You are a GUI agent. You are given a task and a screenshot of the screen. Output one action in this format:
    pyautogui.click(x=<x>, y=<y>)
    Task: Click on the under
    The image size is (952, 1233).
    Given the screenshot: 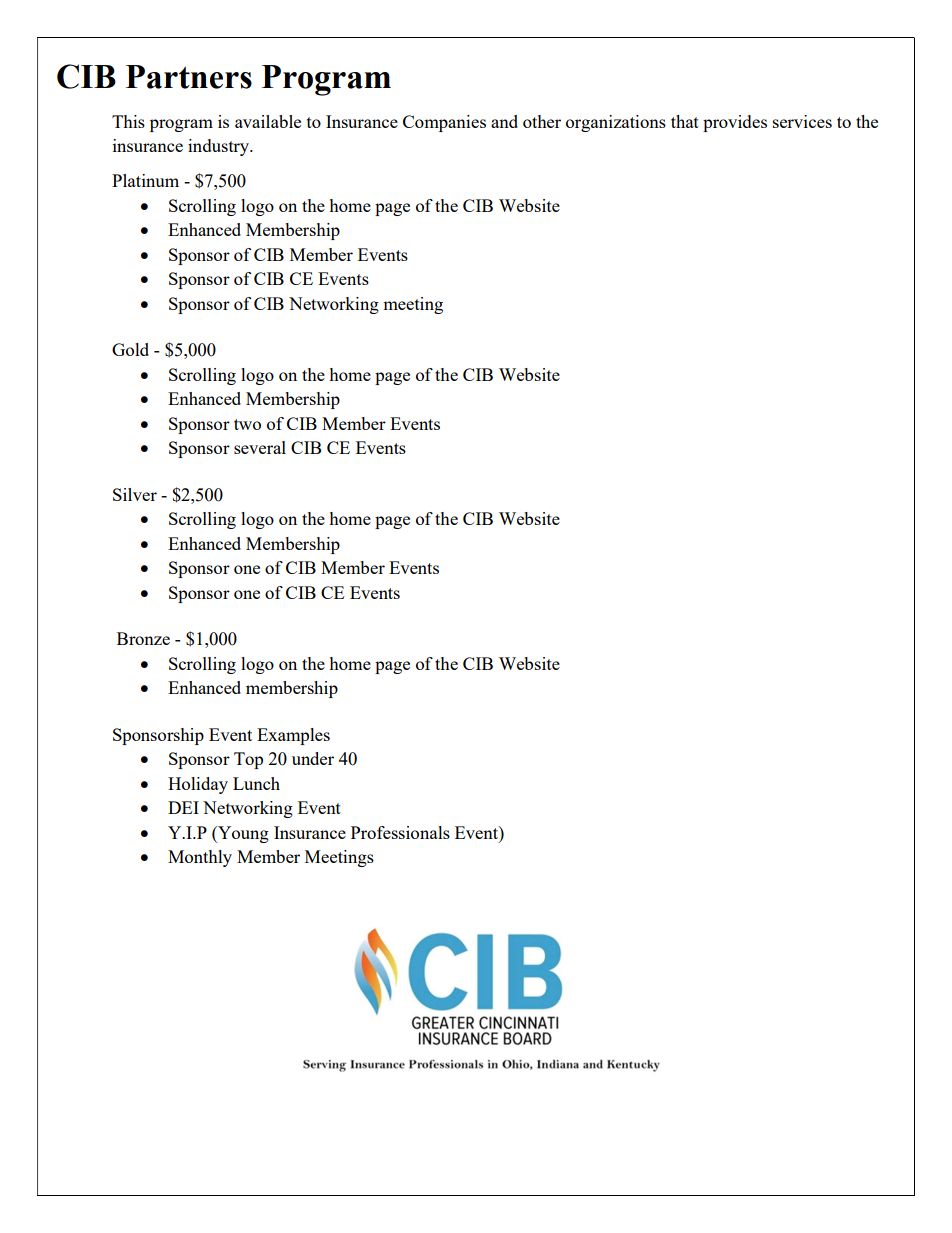 What is the action you would take?
    pyautogui.click(x=313, y=758)
